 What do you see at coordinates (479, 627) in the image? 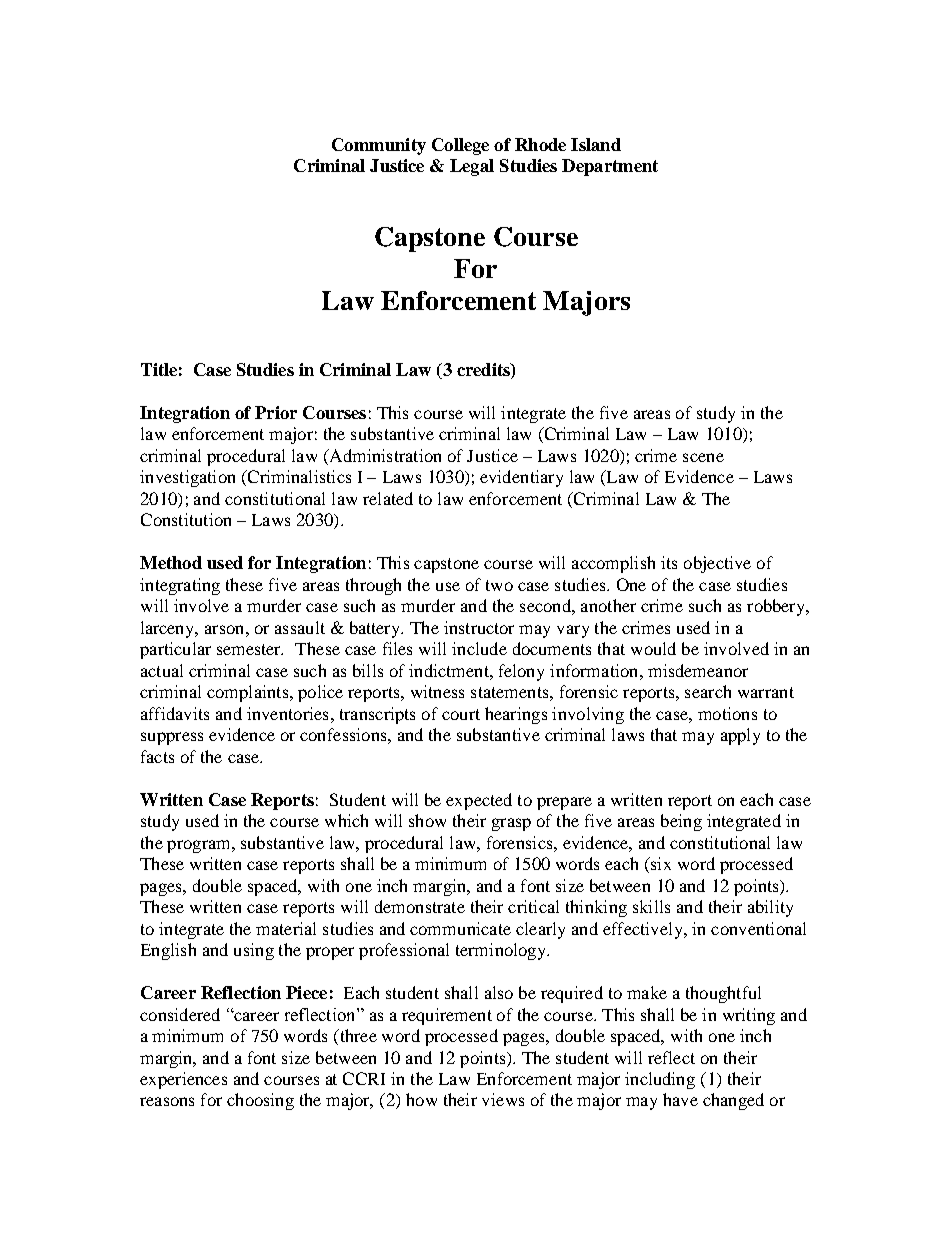
I see `instructor` at bounding box center [479, 627].
